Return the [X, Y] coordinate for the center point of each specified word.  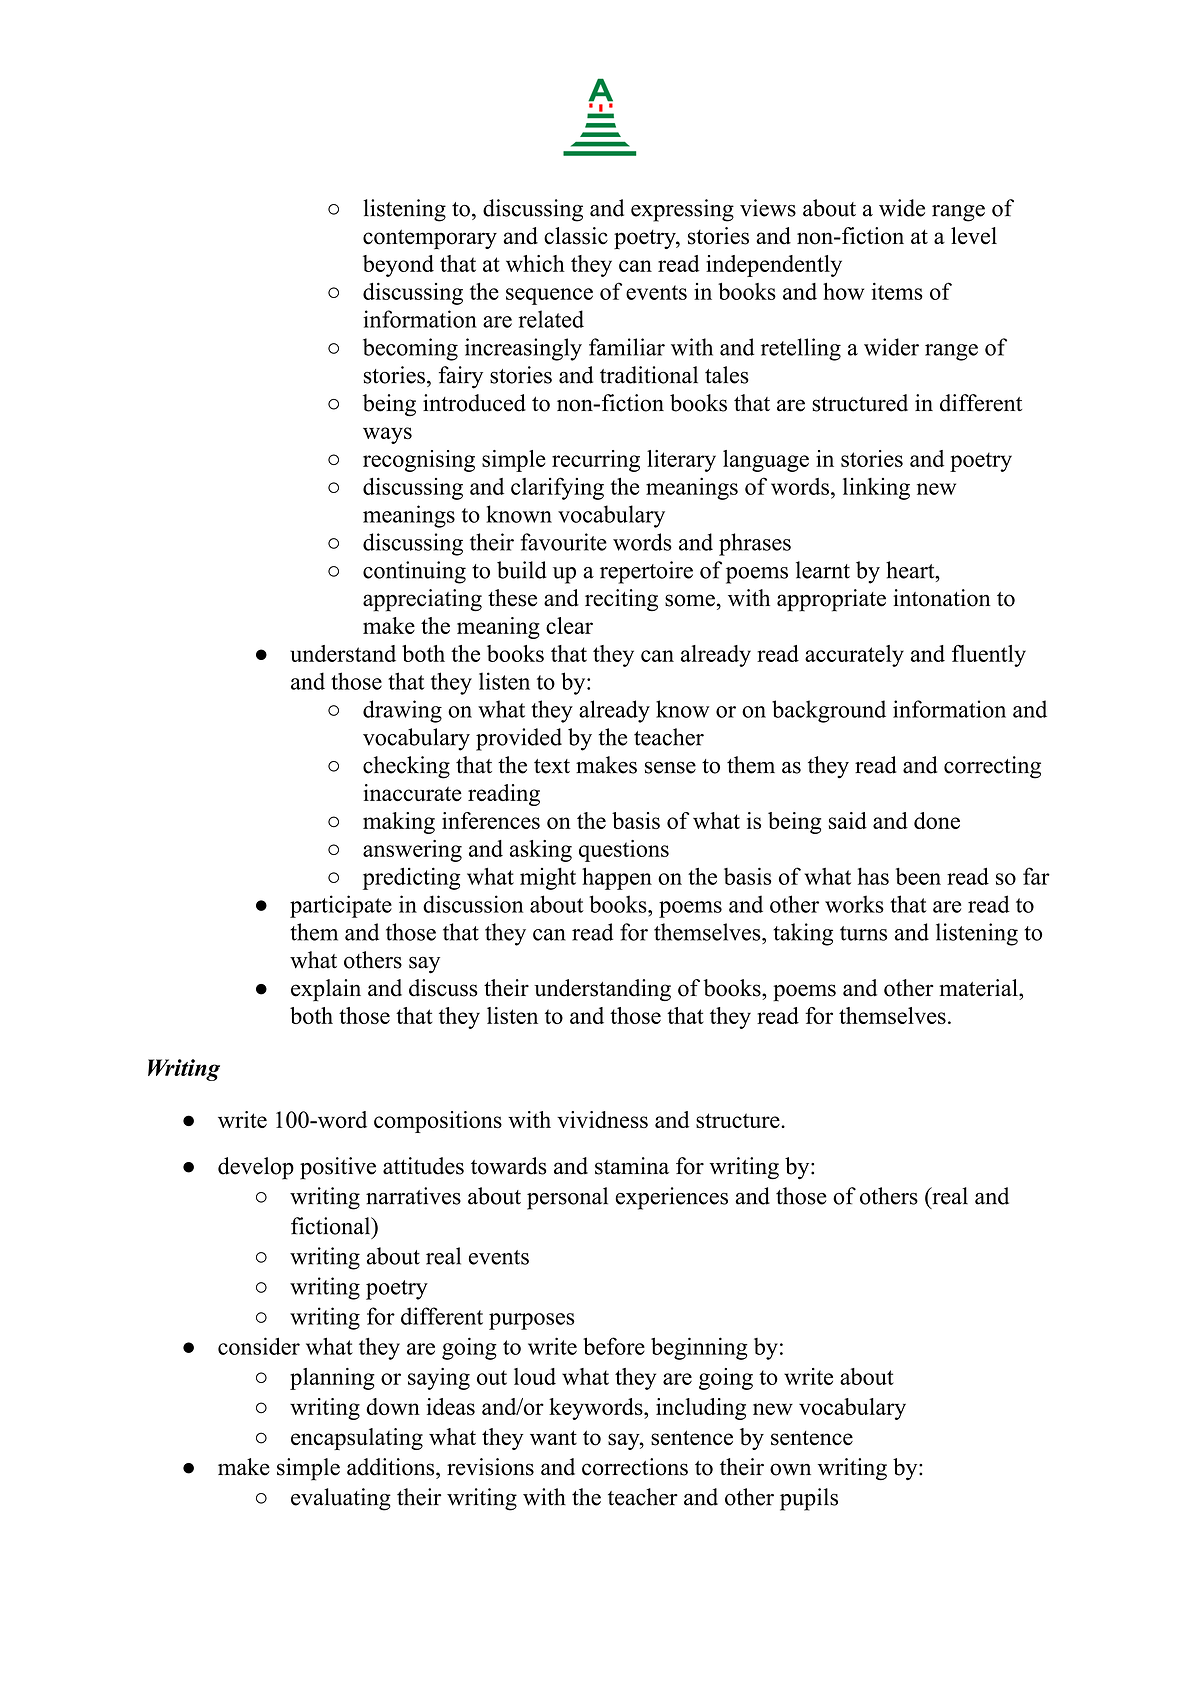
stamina [632, 1166]
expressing [682, 210]
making [399, 823]
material [979, 988]
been [918, 876]
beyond [398, 266]
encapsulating [357, 1439]
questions [624, 851]
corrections [635, 1467]
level [974, 236]
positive [338, 1168]
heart [911, 570]
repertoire [646, 572]
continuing [414, 572]
